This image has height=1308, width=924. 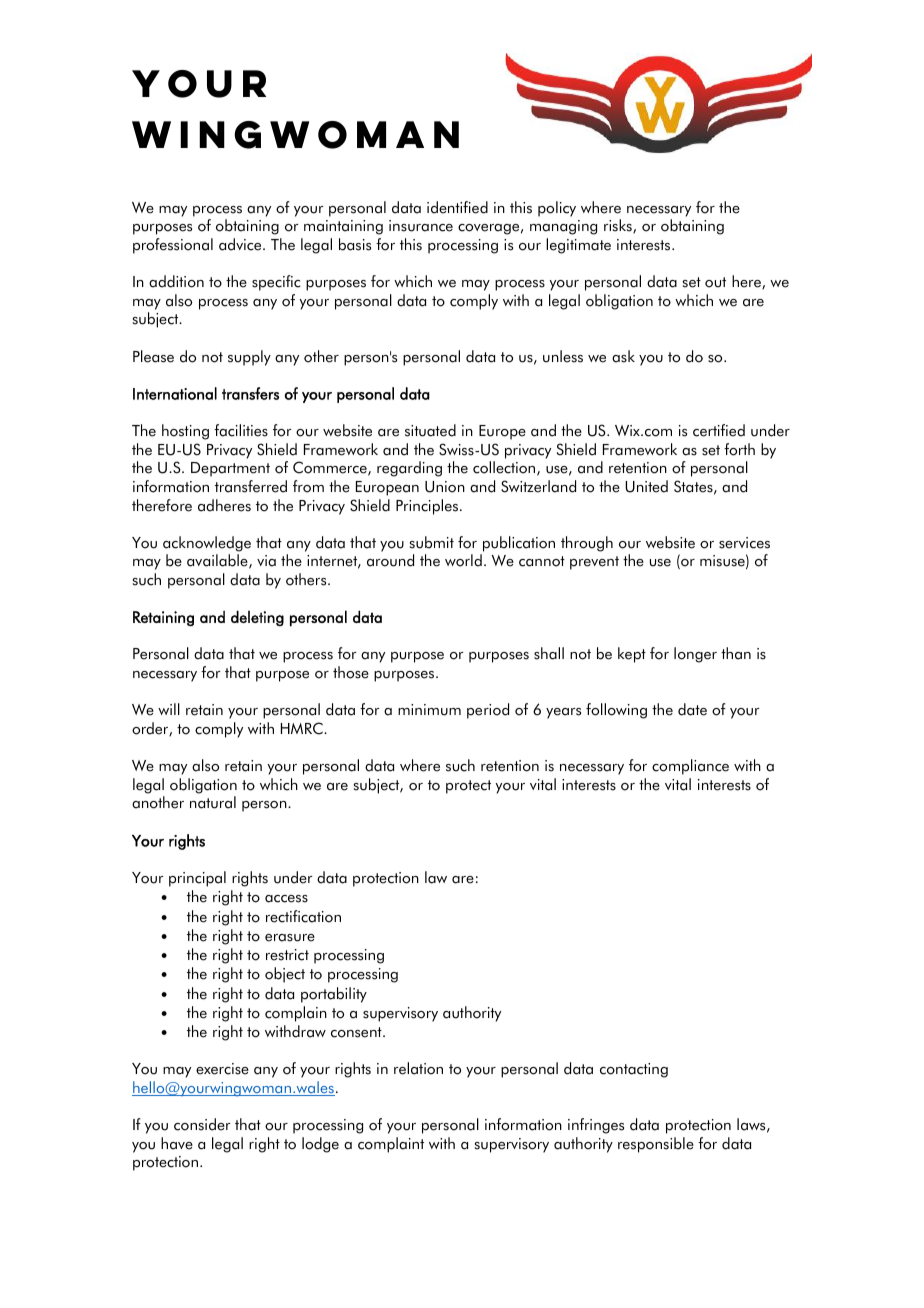 What do you see at coordinates (202, 1124) in the image?
I see `consider` at bounding box center [202, 1124].
